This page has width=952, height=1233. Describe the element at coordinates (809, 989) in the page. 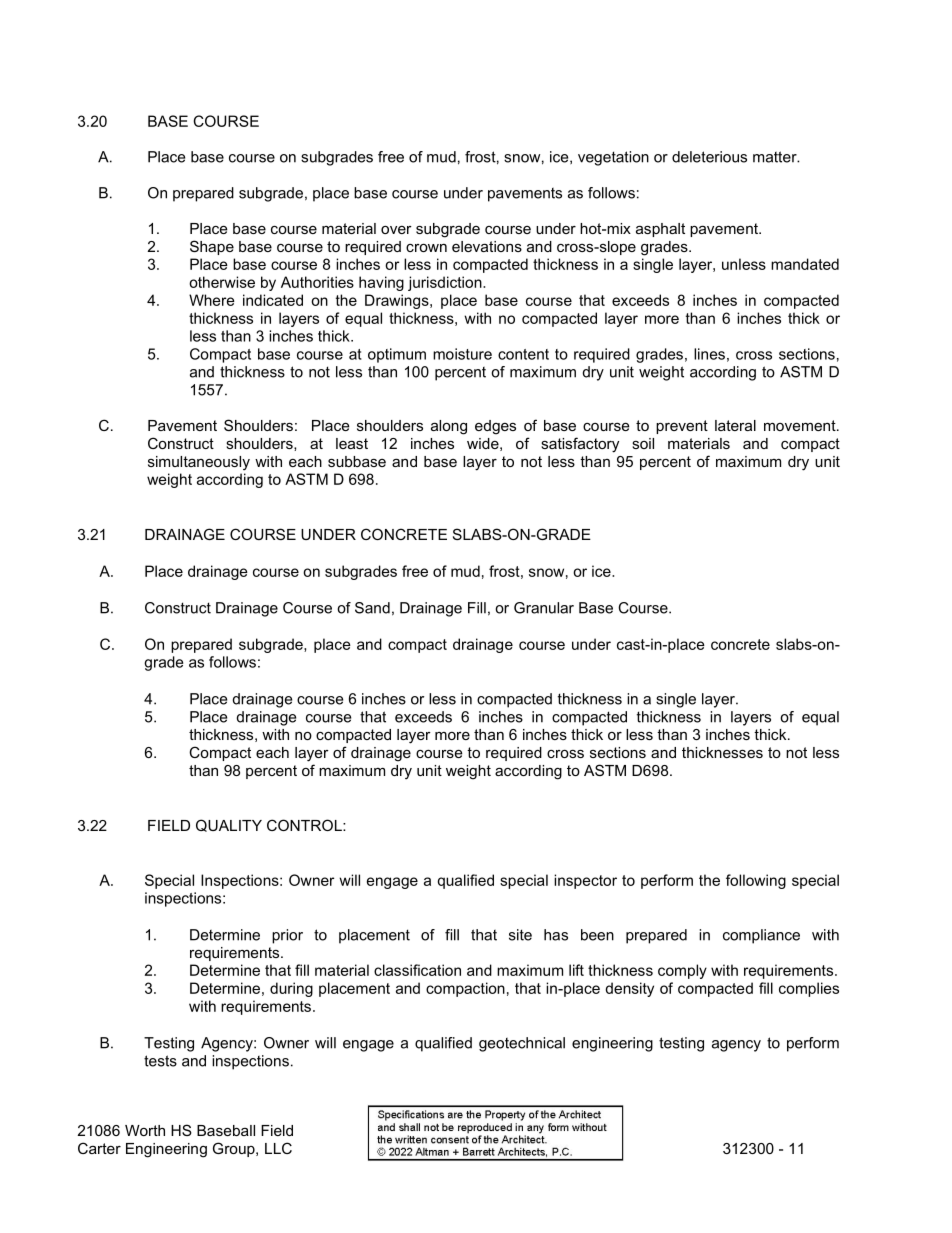

I see `complies` at that location.
